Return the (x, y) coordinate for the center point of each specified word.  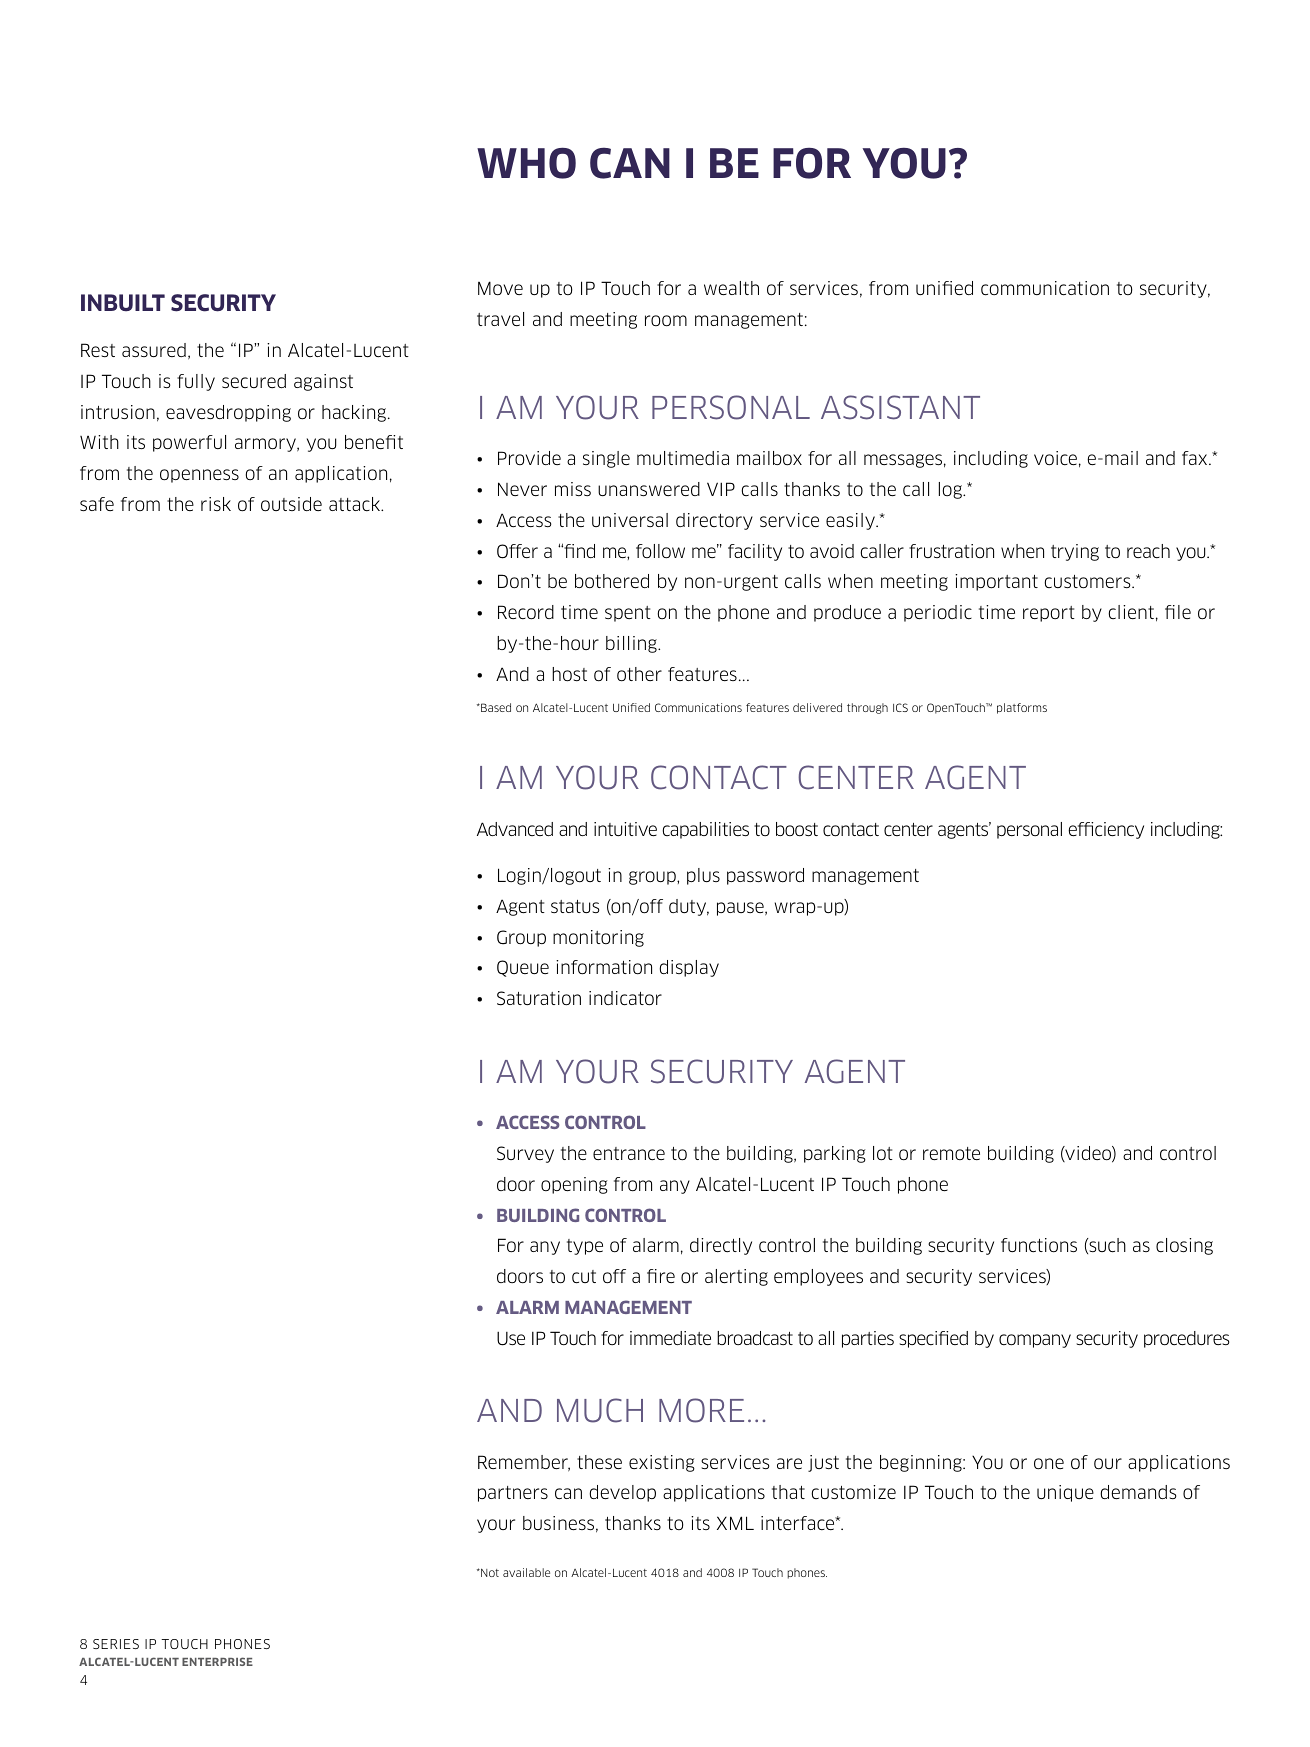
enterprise (217, 1661)
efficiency (1106, 830)
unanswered (649, 489)
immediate (670, 1338)
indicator (625, 998)
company (1035, 1341)
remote (951, 1153)
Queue (523, 968)
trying (1075, 552)
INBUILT (123, 303)
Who (526, 163)
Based (495, 707)
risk (216, 504)
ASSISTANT (900, 407)
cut (584, 1277)
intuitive (625, 829)
